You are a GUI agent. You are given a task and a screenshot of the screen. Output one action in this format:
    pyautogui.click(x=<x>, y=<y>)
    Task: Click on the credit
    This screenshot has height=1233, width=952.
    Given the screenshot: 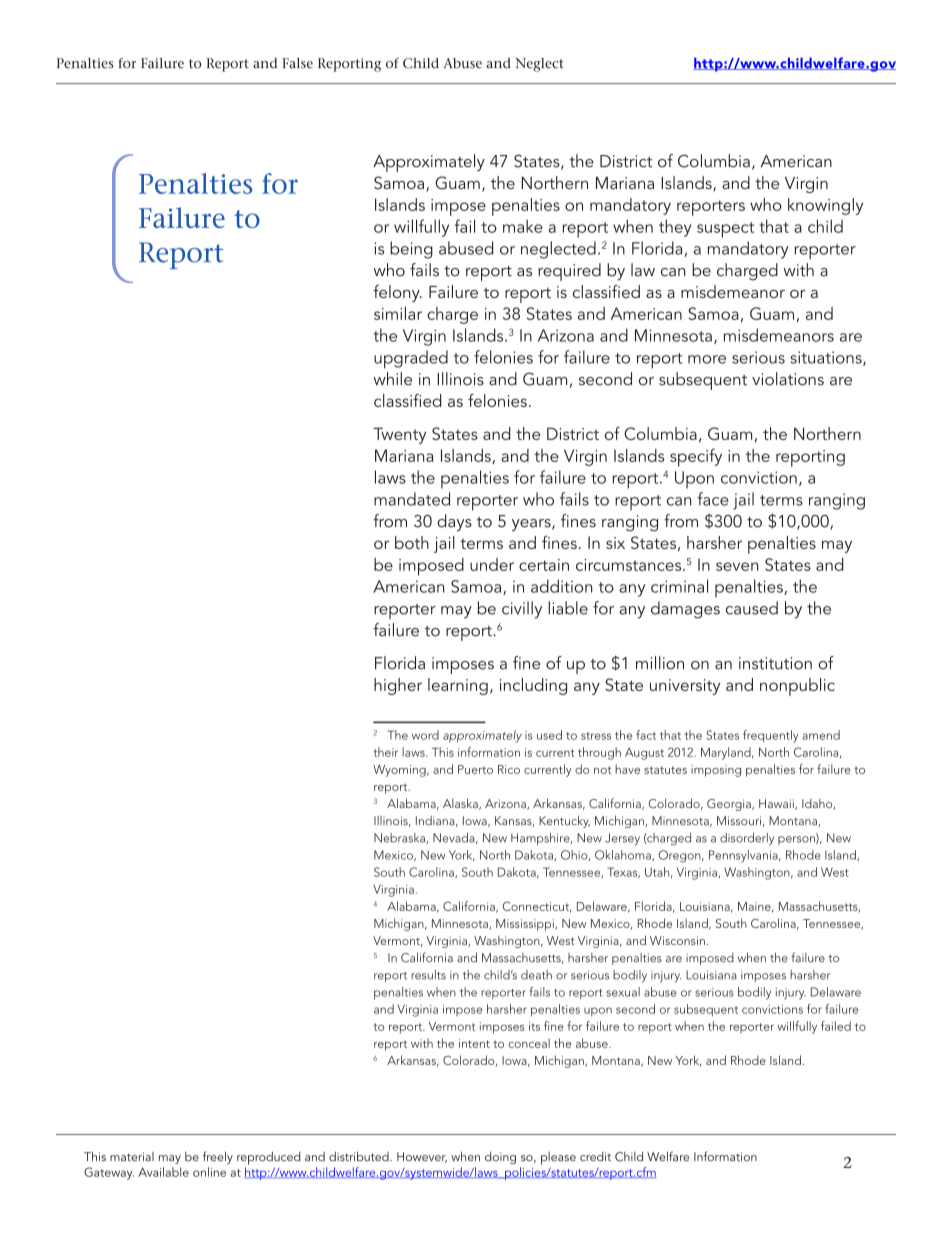 What is the action you would take?
    pyautogui.click(x=595, y=1157)
